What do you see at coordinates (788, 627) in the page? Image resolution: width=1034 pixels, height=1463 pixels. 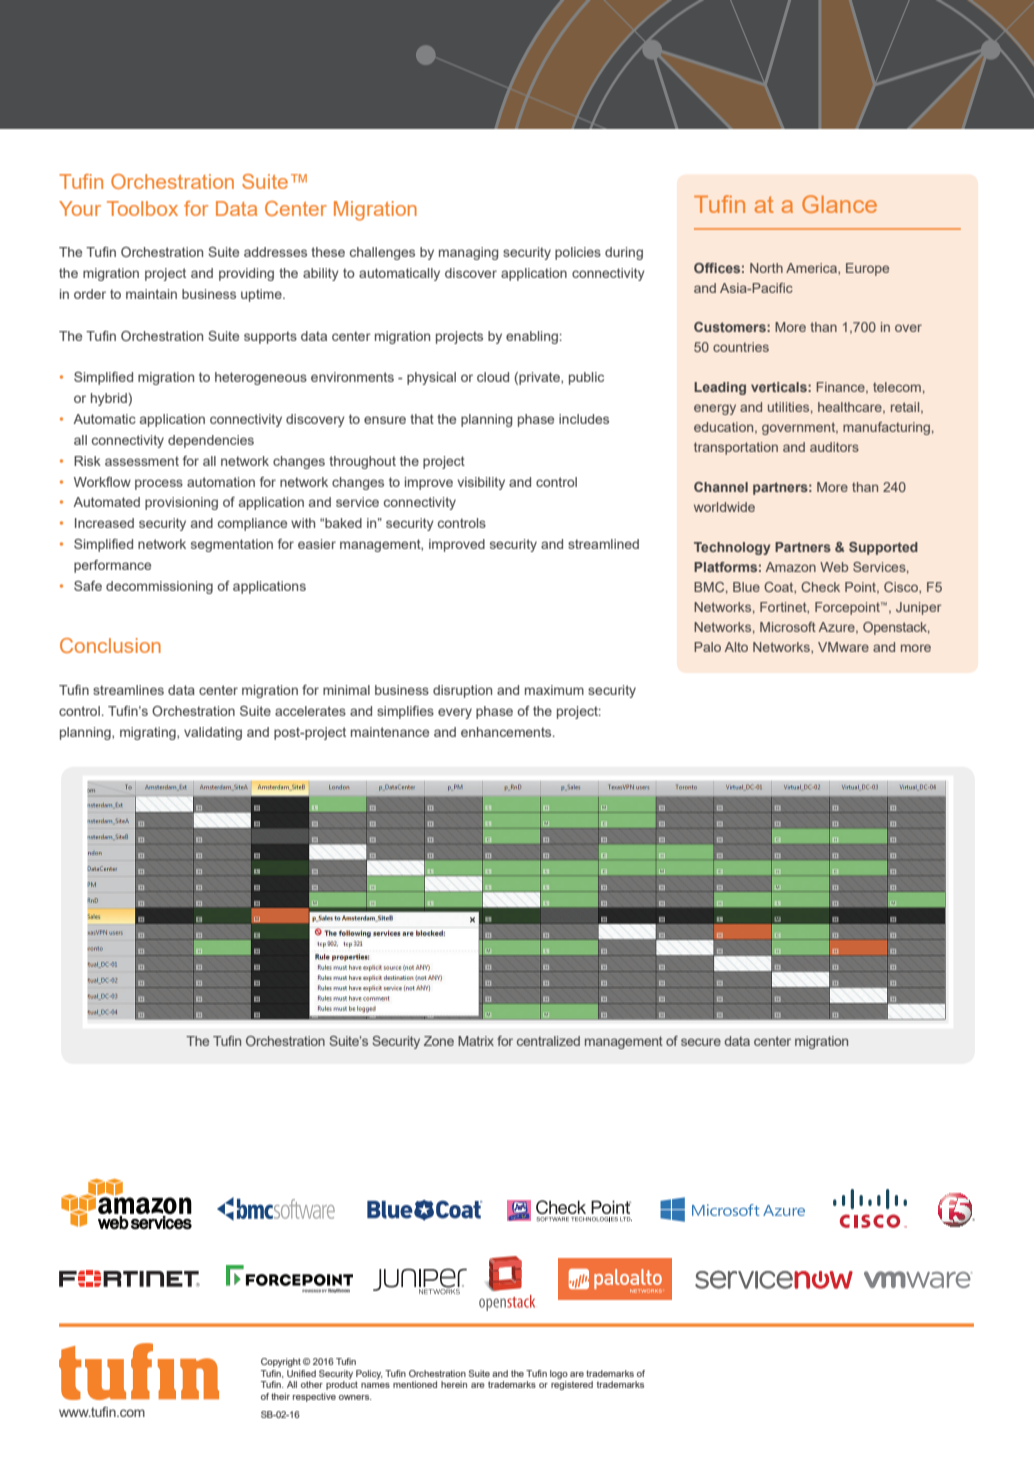 I see `Microsoft` at bounding box center [788, 627].
